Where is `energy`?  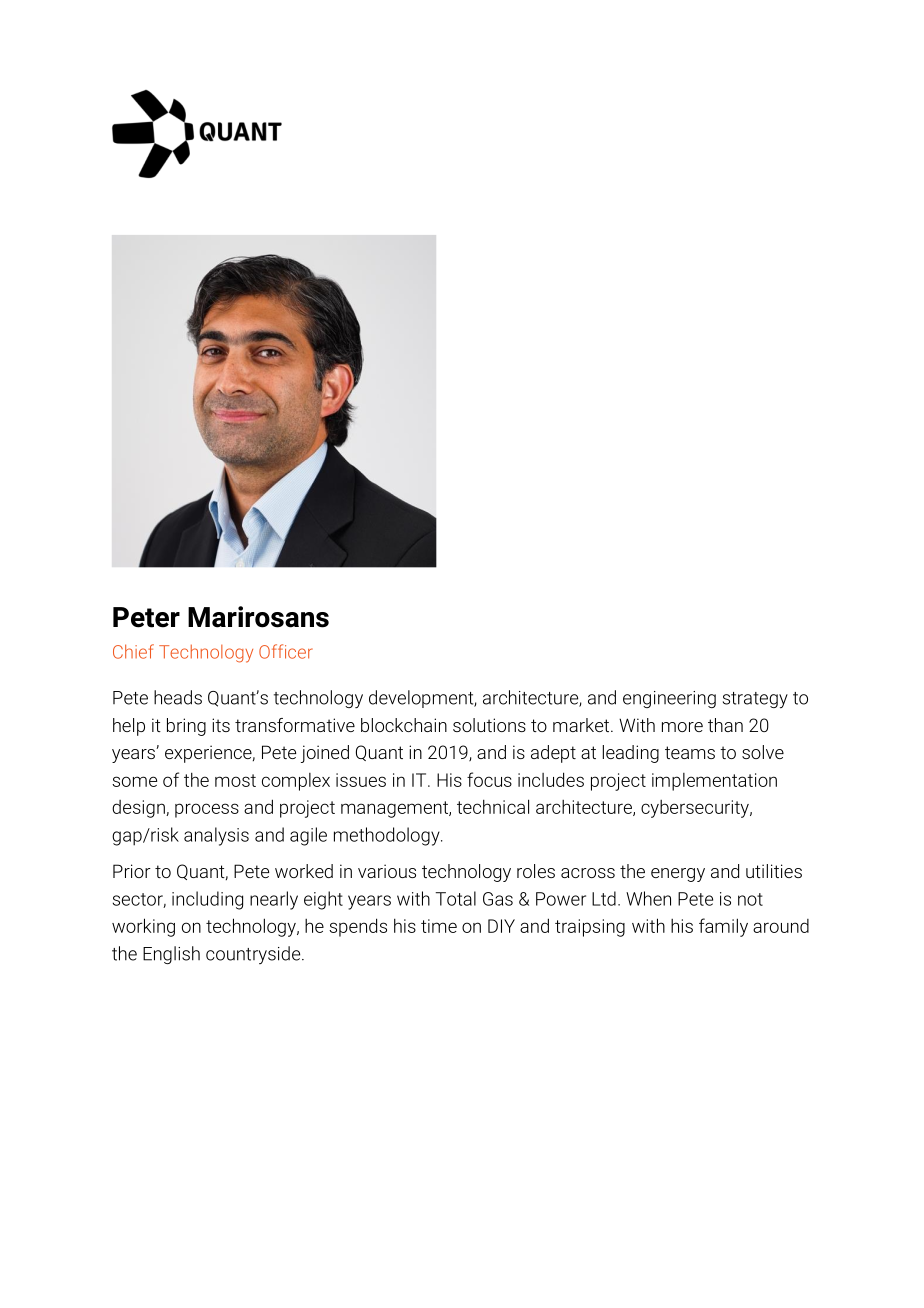
energy is located at coordinates (678, 875).
